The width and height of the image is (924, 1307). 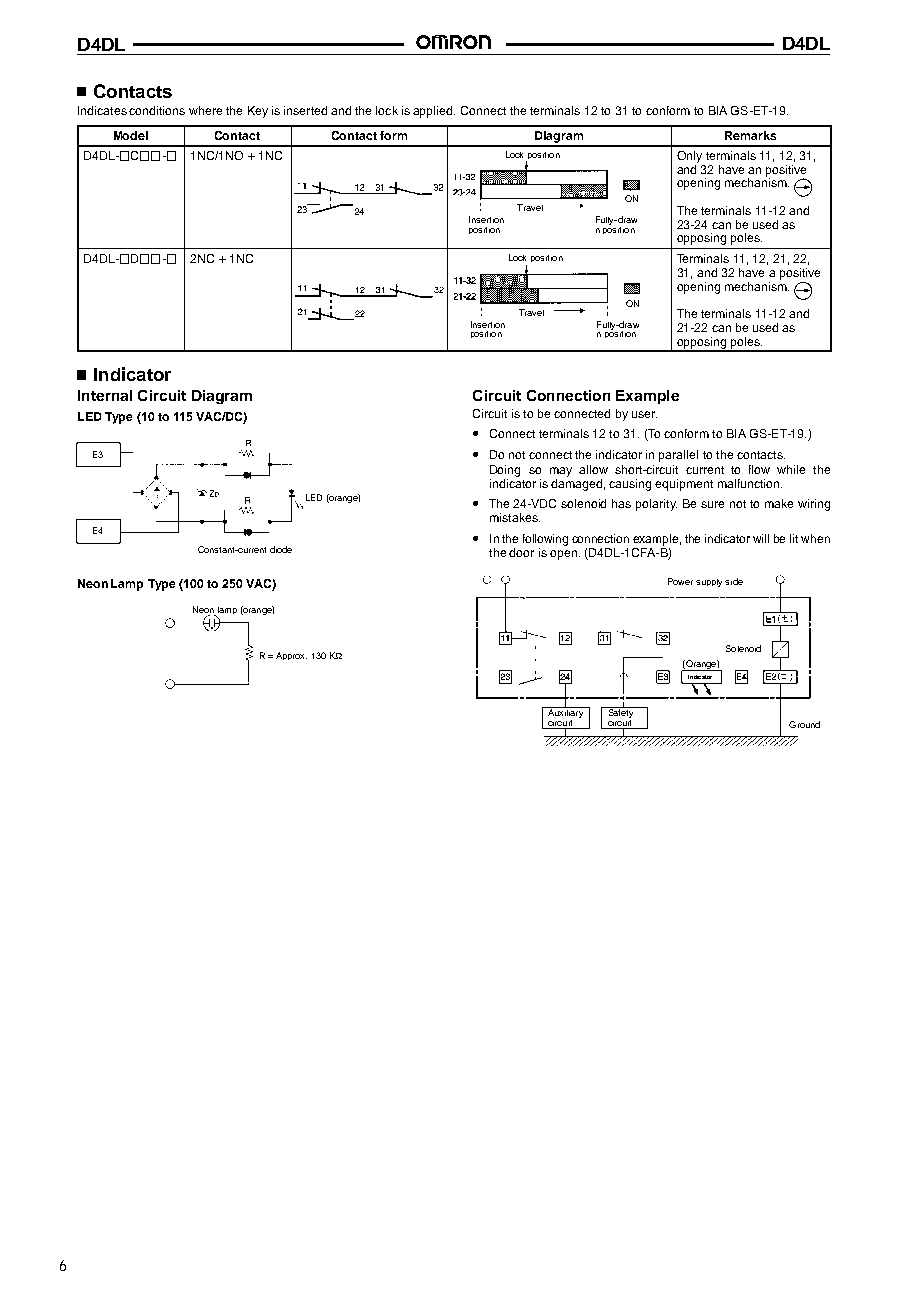 I want to click on Ground, so click(x=804, y=724).
